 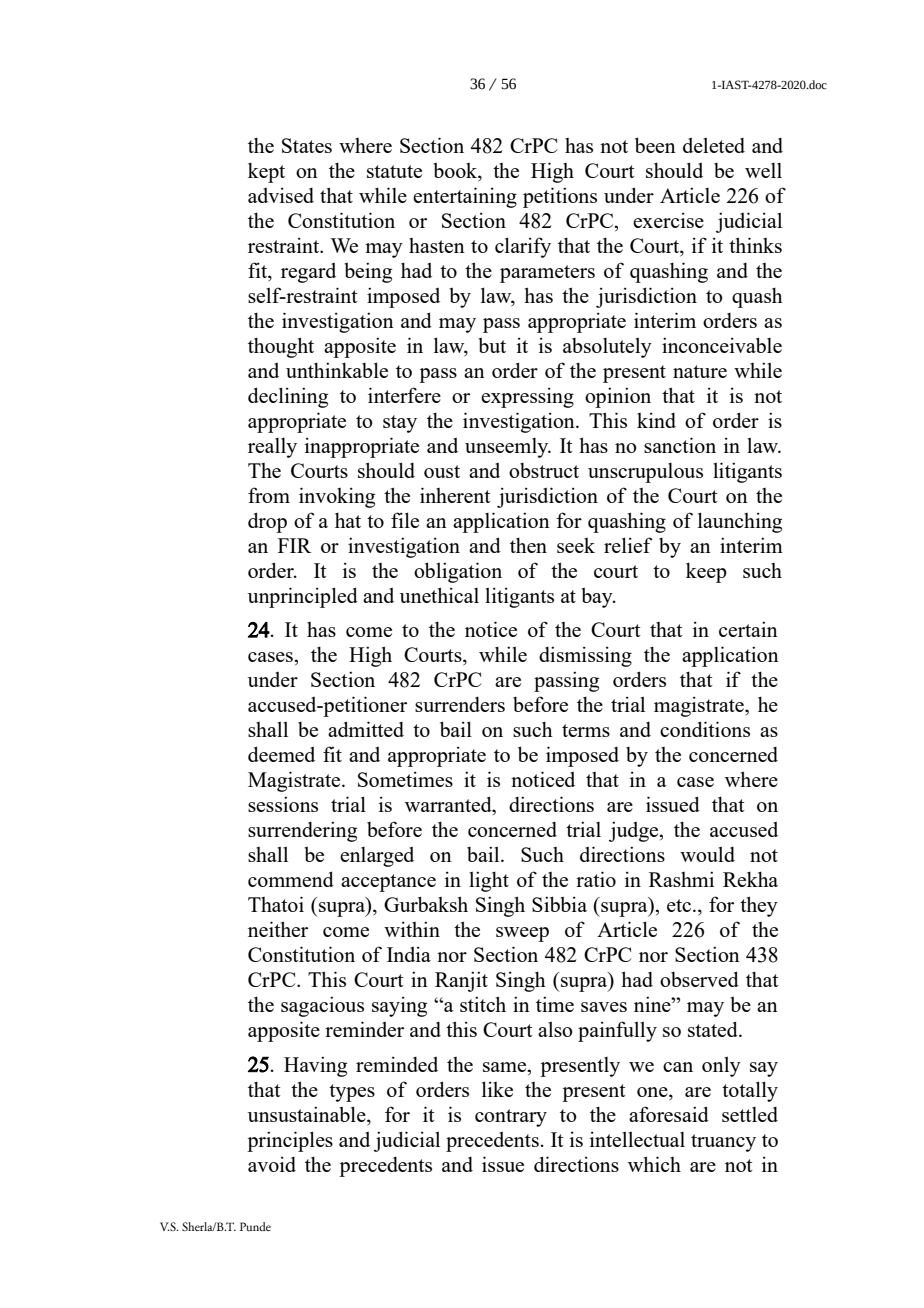 I want to click on deleted, so click(x=714, y=145).
